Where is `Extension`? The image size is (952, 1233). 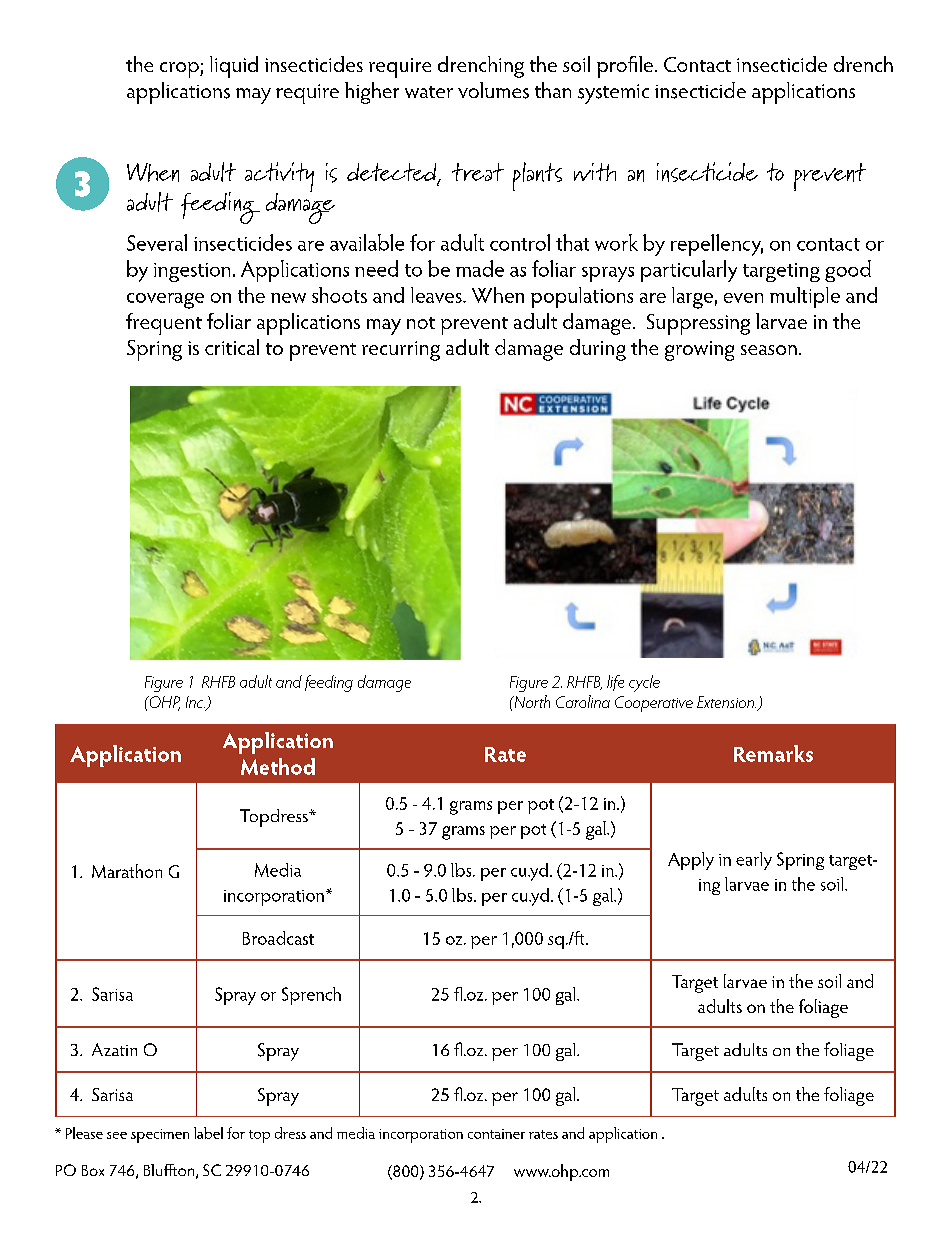 Extension is located at coordinates (726, 702).
